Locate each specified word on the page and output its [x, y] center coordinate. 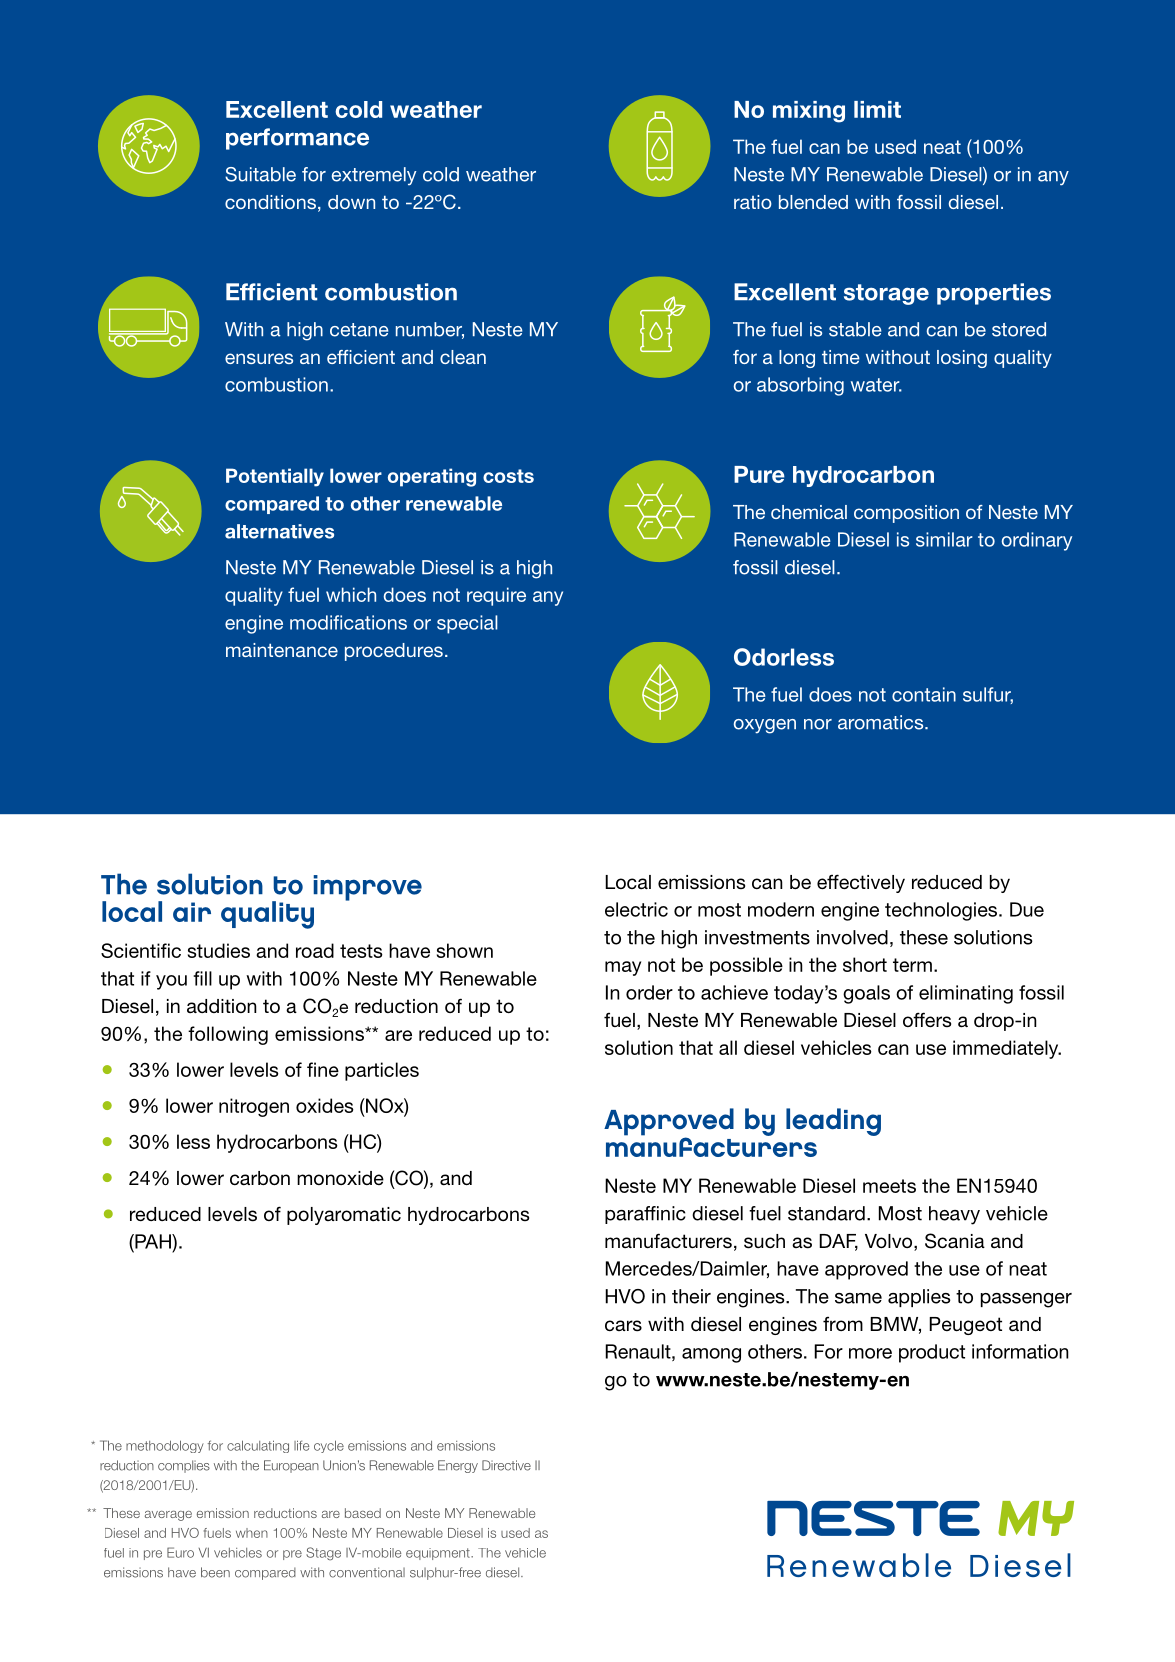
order [649, 992]
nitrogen [254, 1107]
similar [944, 539]
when [252, 1533]
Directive [506, 1465]
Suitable [260, 174]
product [932, 1353]
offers [927, 1020]
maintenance [282, 650]
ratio [753, 202]
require [496, 596]
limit [877, 109]
